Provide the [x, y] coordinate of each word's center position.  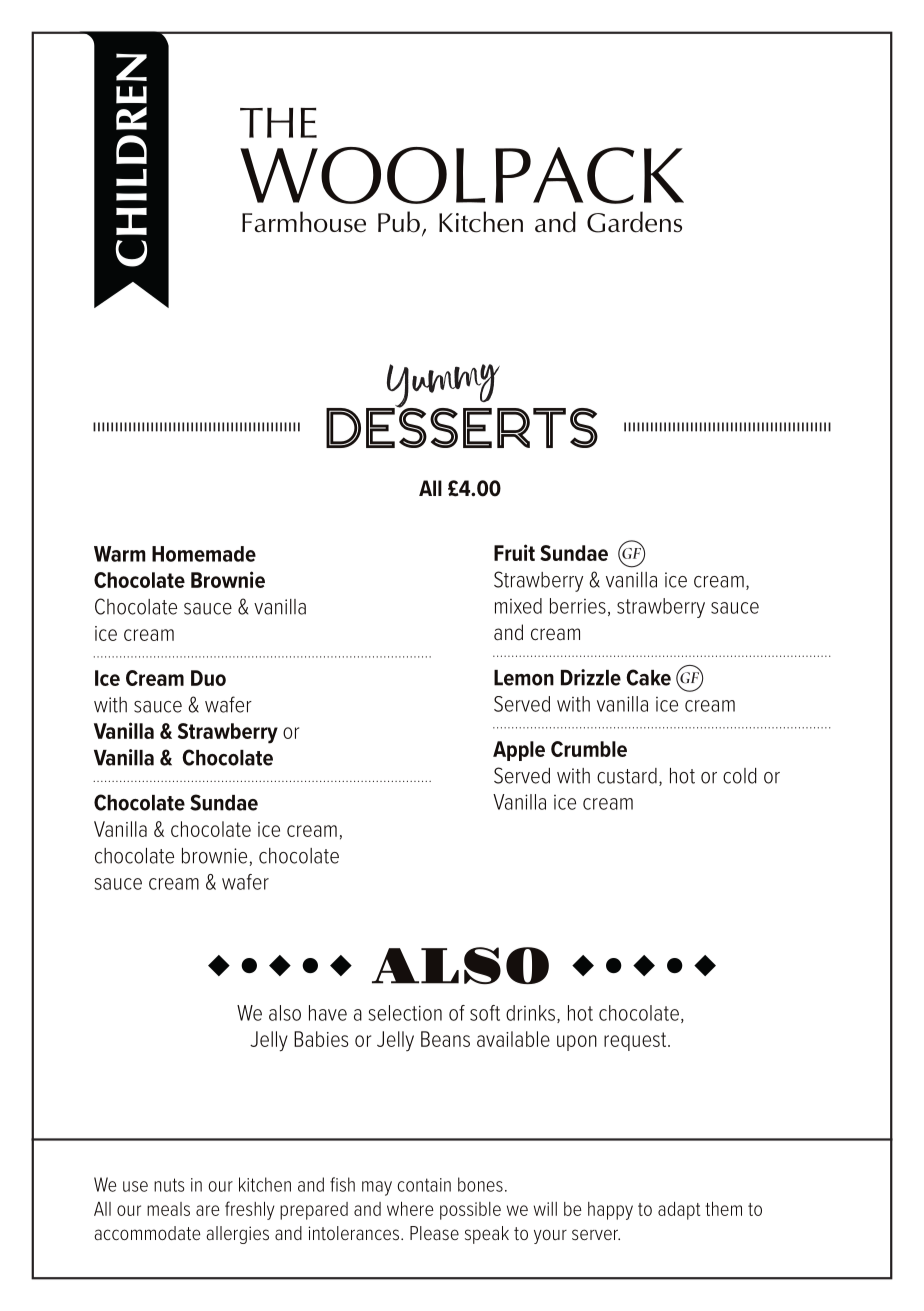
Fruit [514, 552]
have [328, 1013]
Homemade [204, 554]
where [410, 1209]
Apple [519, 751]
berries [578, 606]
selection [405, 1013]
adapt [679, 1211]
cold [739, 776]
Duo [208, 678]
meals [168, 1209]
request [636, 1041]
